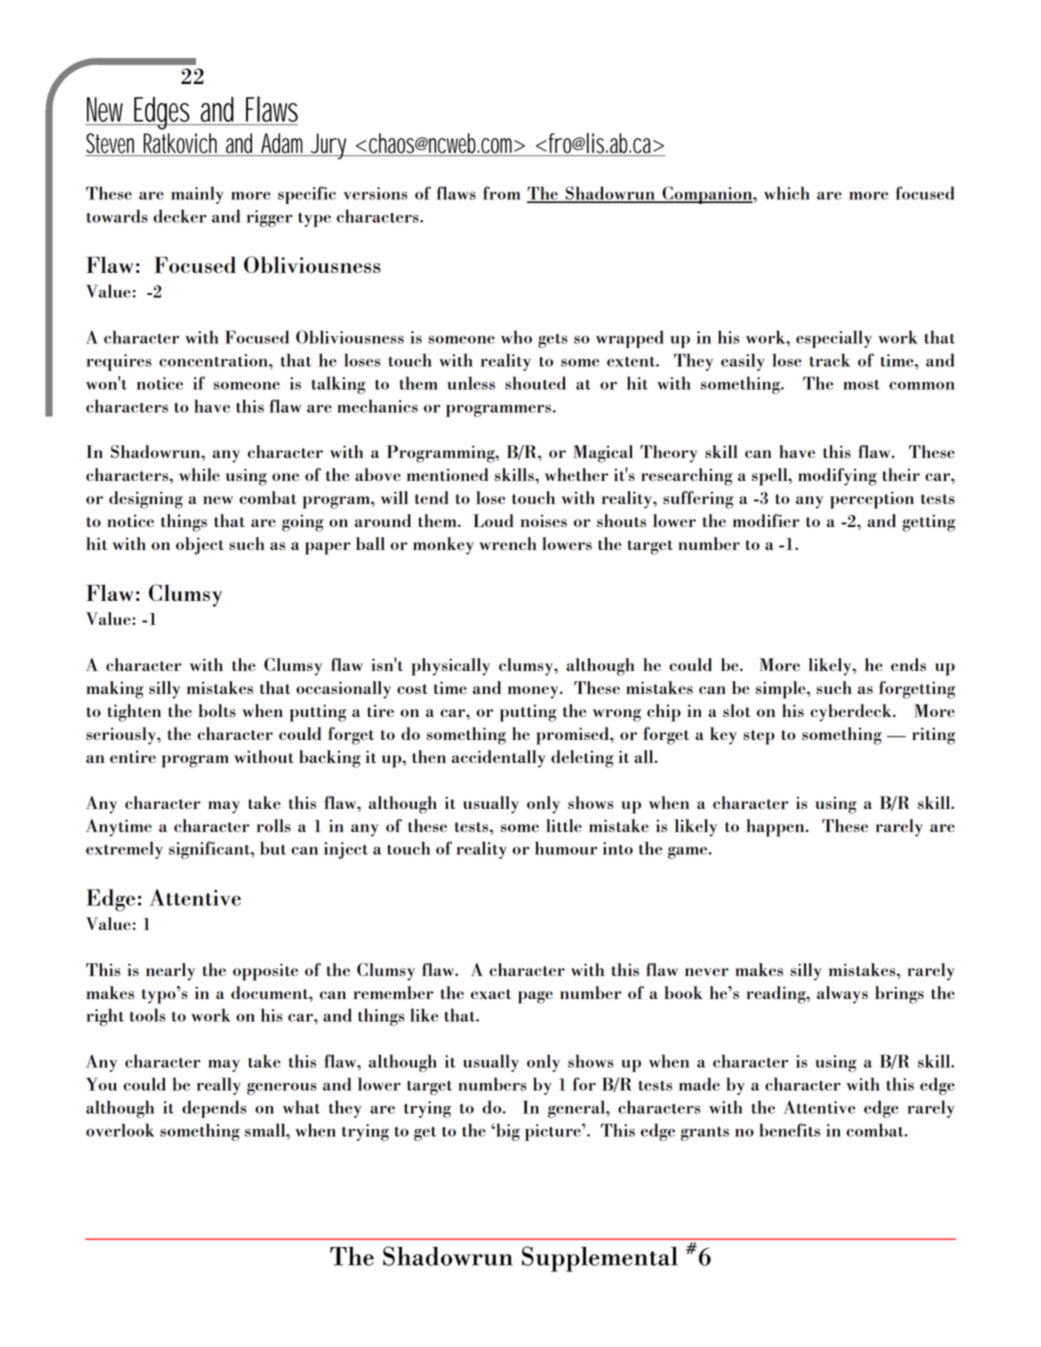 Image resolution: width=1041 pixels, height=1347 pixels. What do you see at coordinates (787, 193) in the page?
I see `which` at bounding box center [787, 193].
